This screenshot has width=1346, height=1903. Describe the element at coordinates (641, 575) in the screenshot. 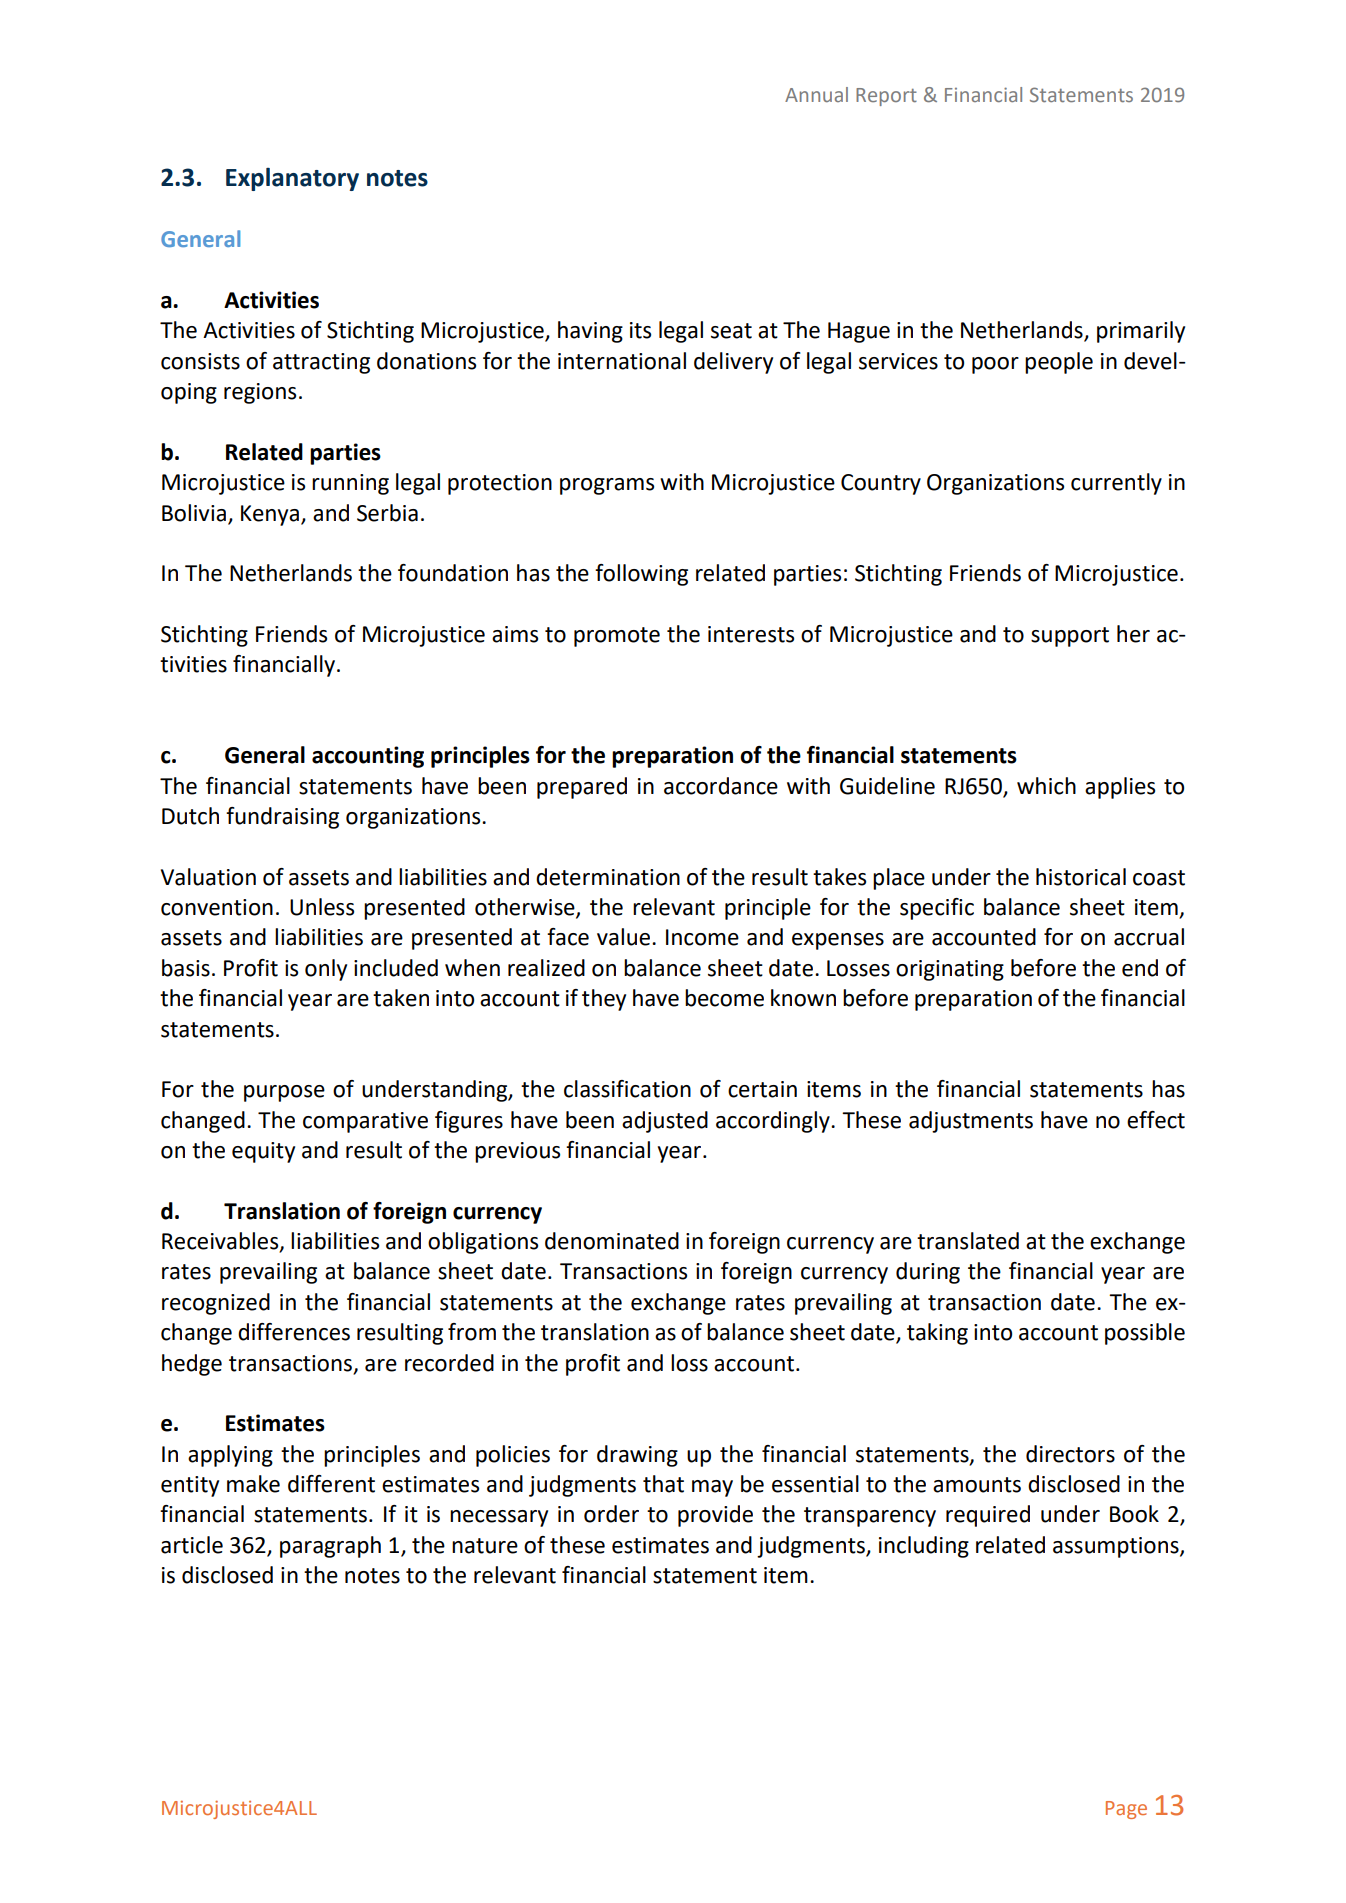

I see `following` at that location.
